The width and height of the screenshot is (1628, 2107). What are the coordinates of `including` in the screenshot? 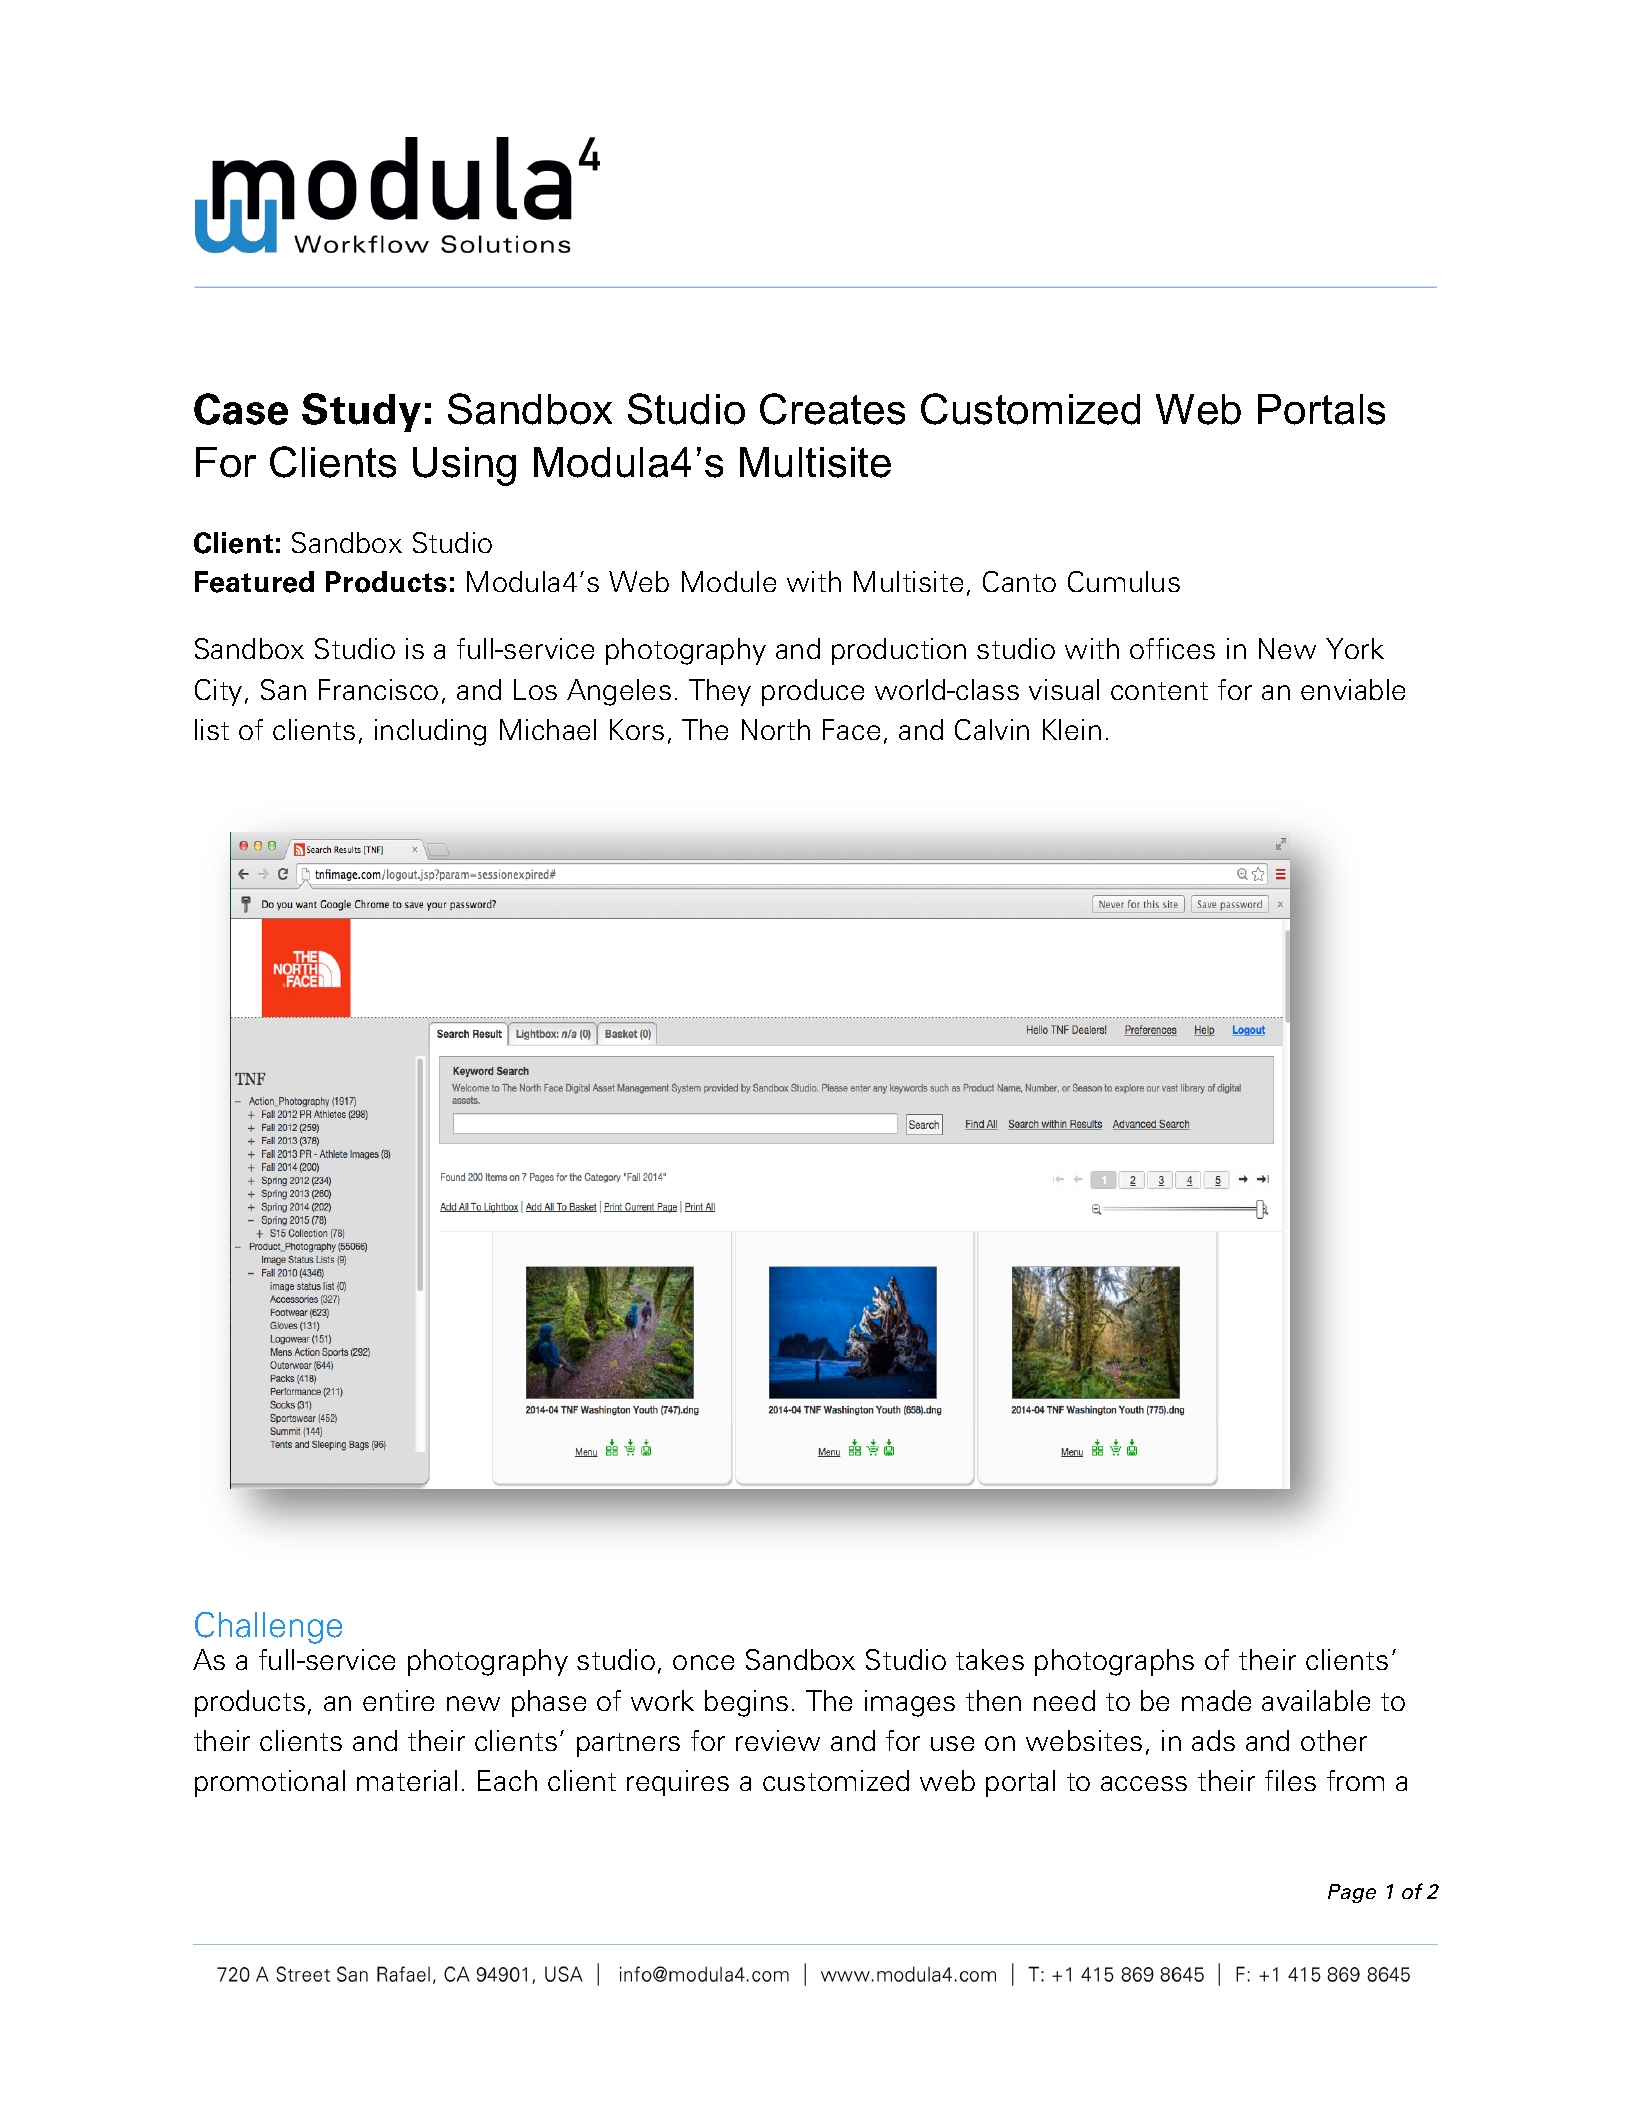 It's located at (430, 732).
